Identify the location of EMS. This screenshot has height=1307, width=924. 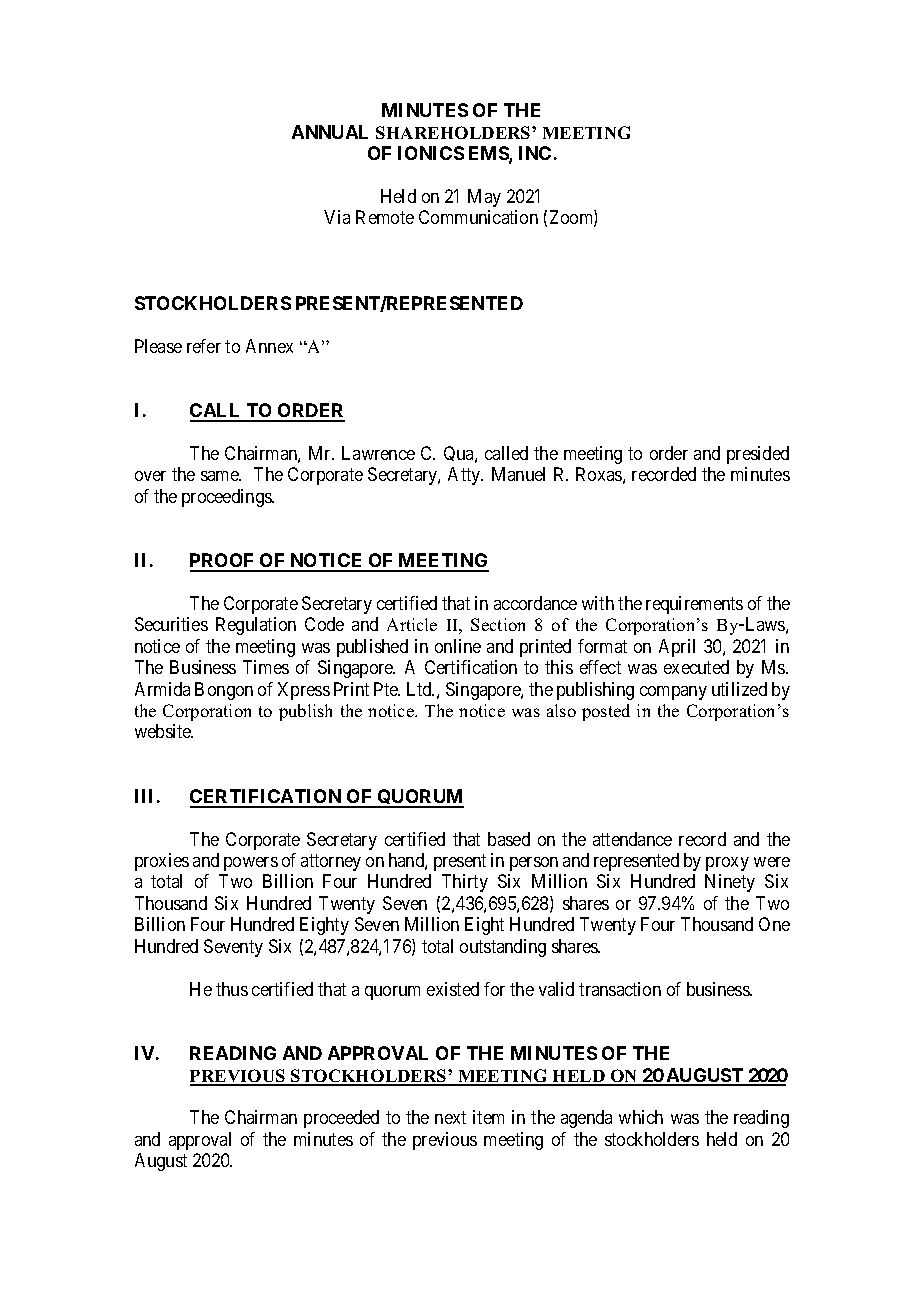
(489, 154).
